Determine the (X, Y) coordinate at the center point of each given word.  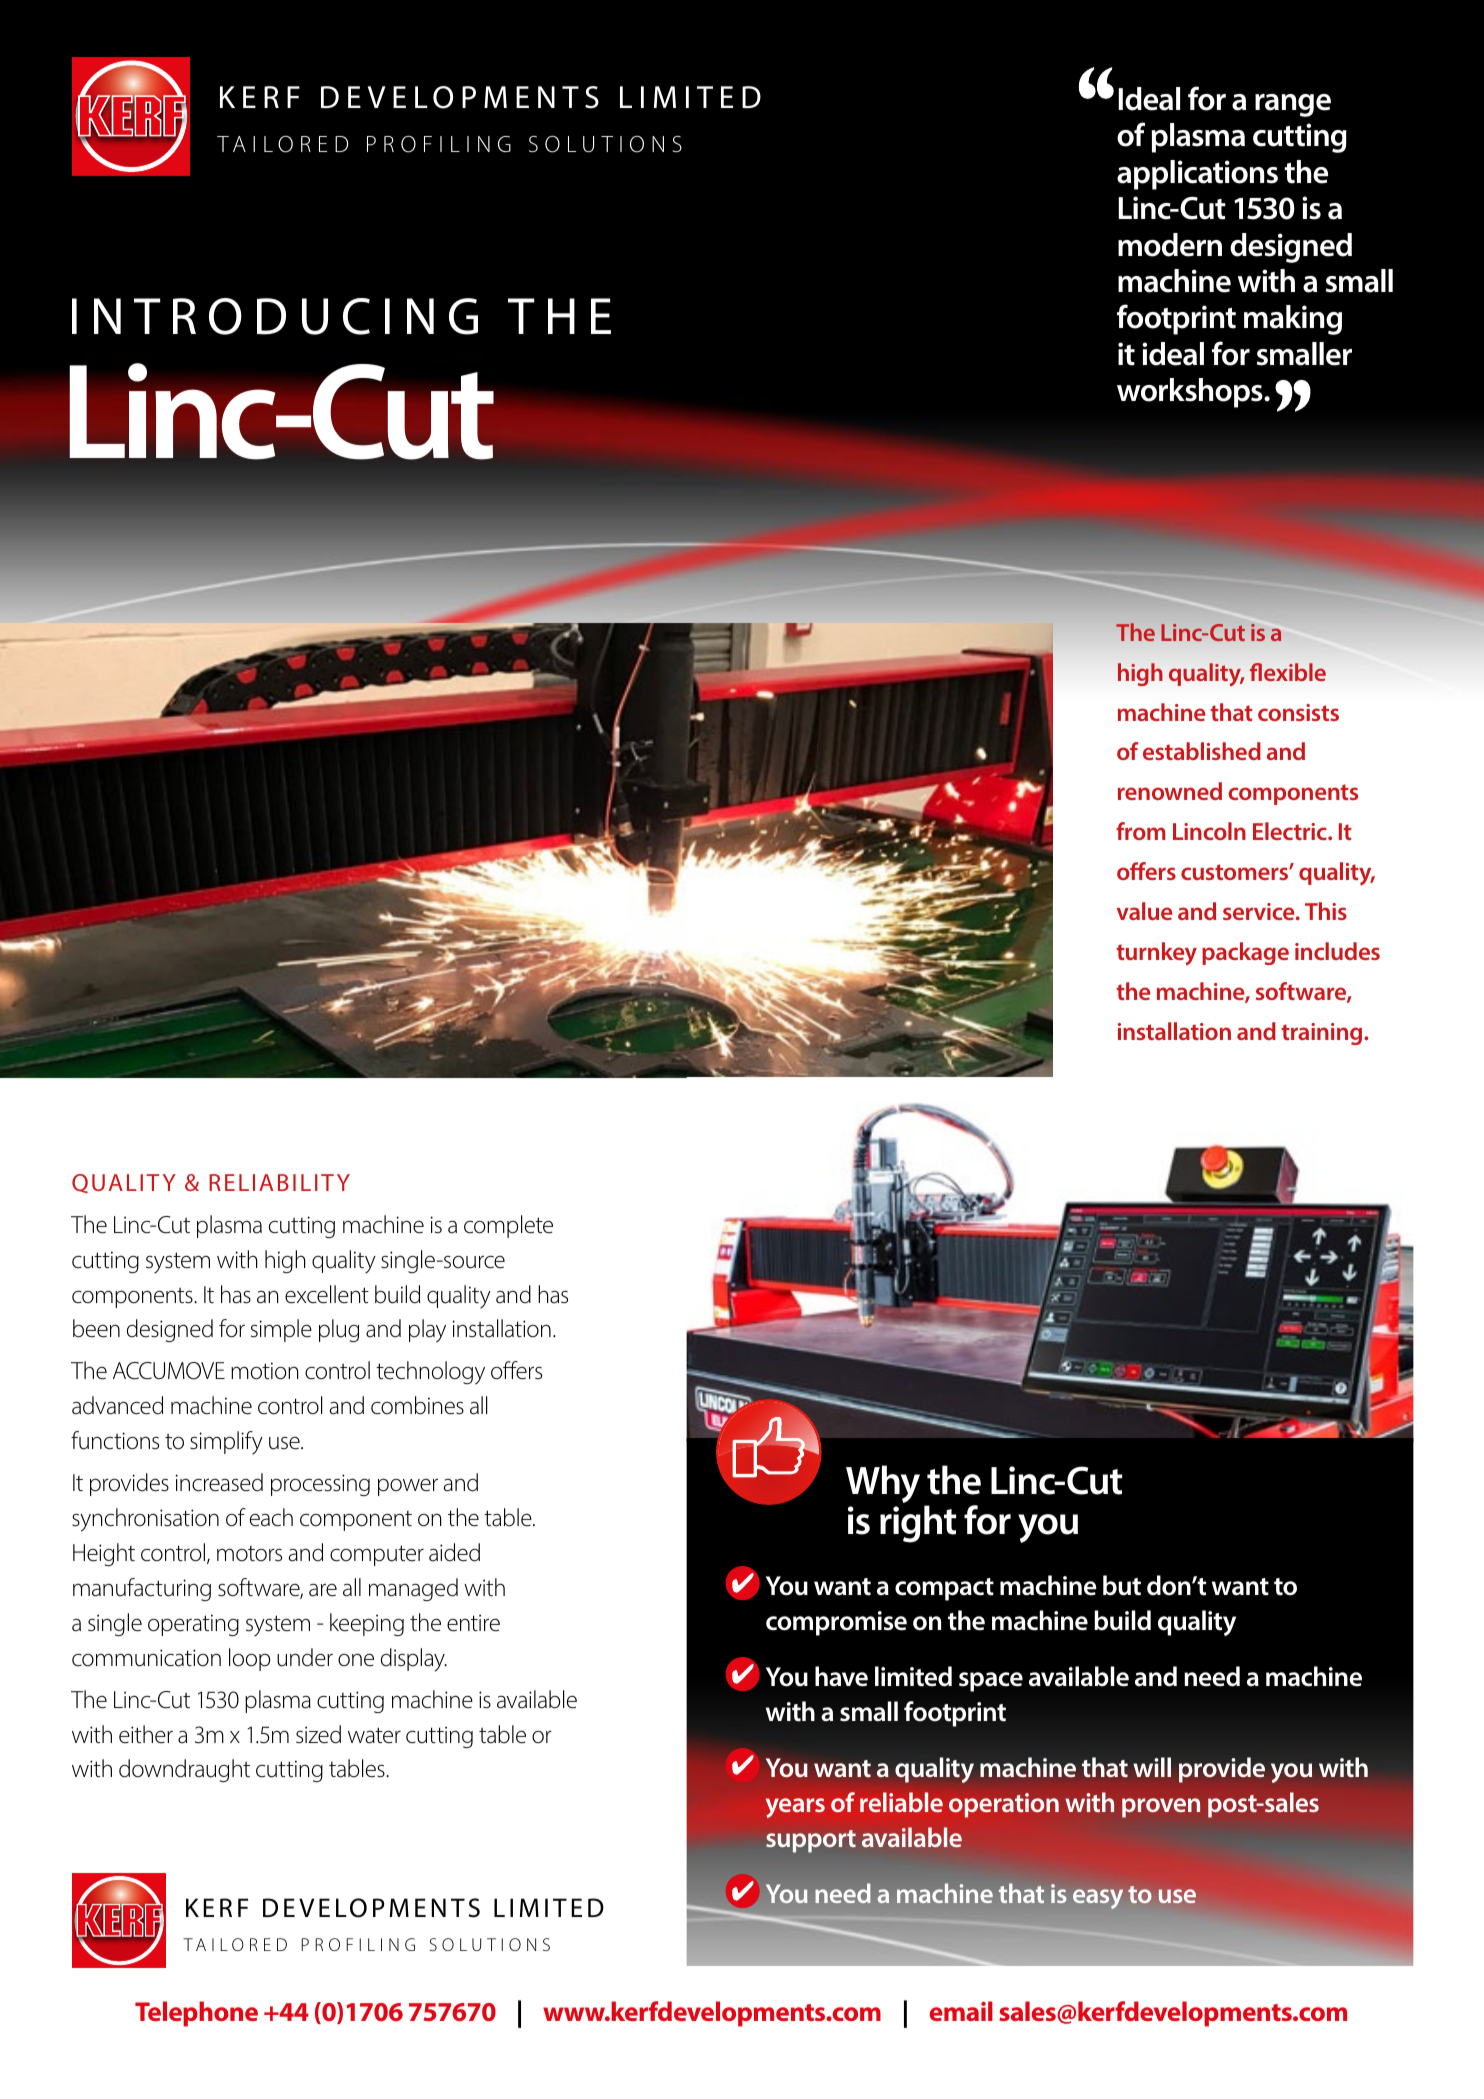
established (1202, 751)
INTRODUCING (275, 316)
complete (508, 1226)
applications (1197, 175)
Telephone (196, 2014)
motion (264, 1371)
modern (1170, 245)
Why (883, 1484)
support (811, 1841)
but (1122, 1585)
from (1140, 831)
